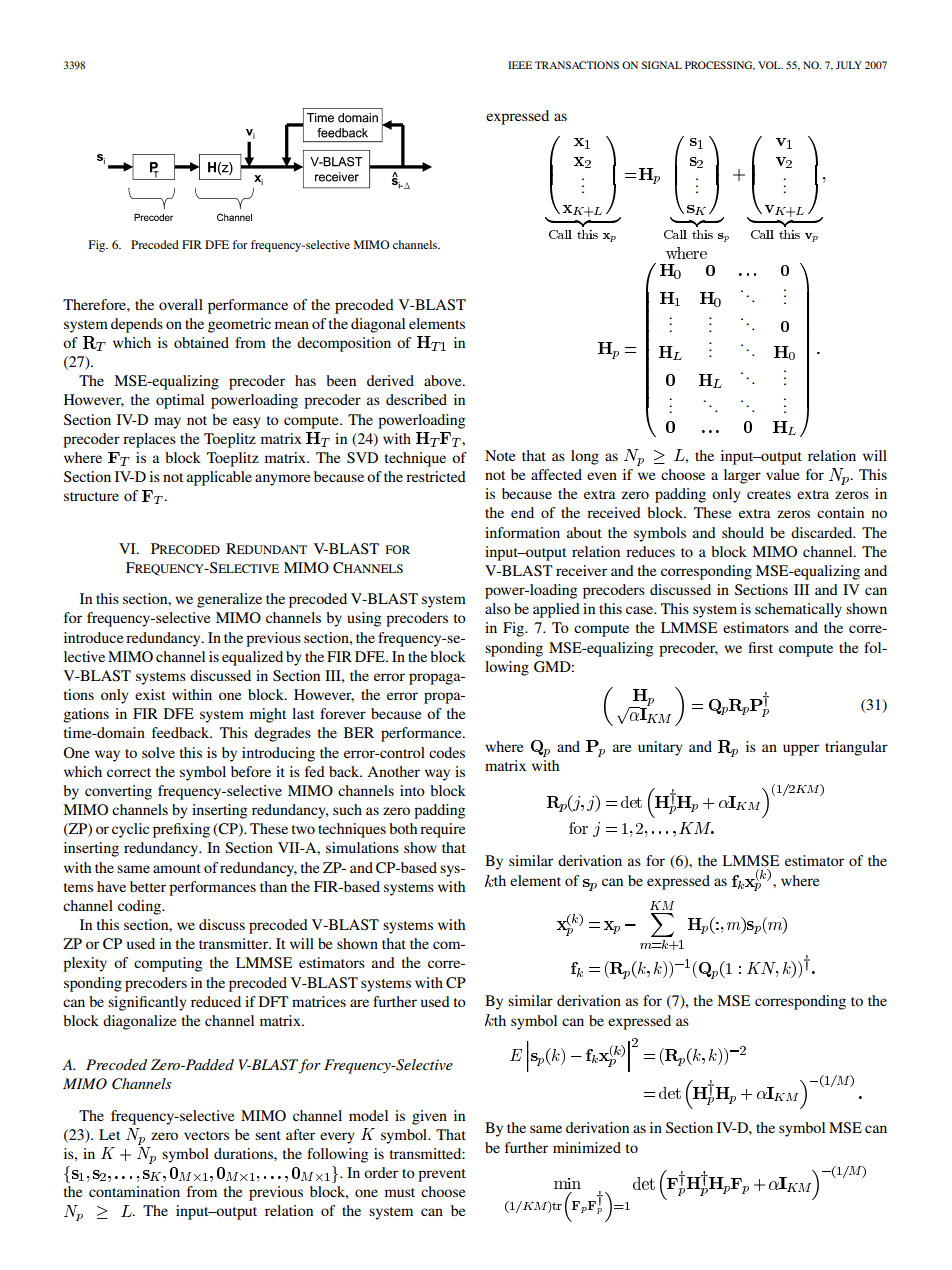  Describe the element at coordinates (206, 1135) in the page. I see `vectors` at that location.
